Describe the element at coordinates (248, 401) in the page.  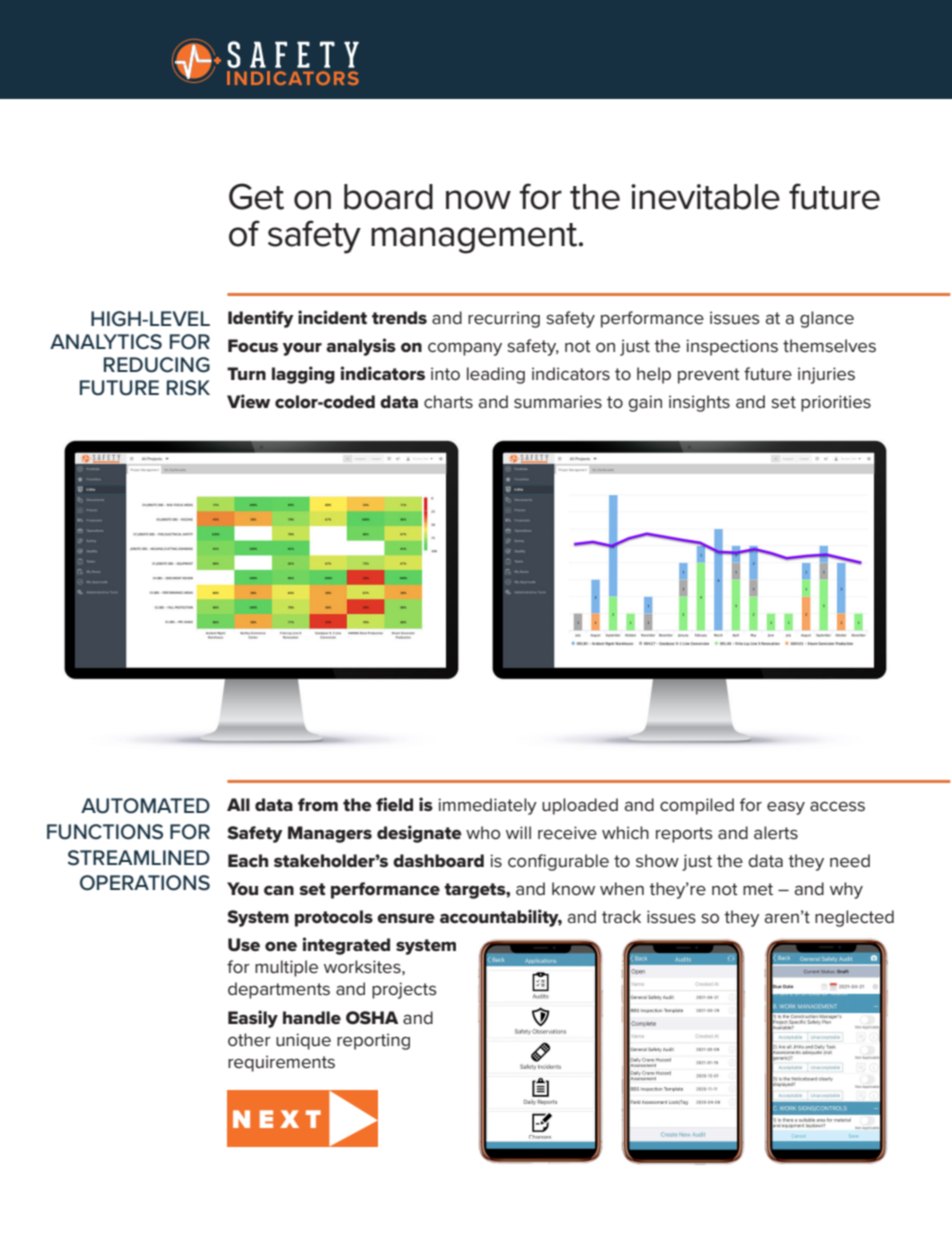
I see `View` at that location.
